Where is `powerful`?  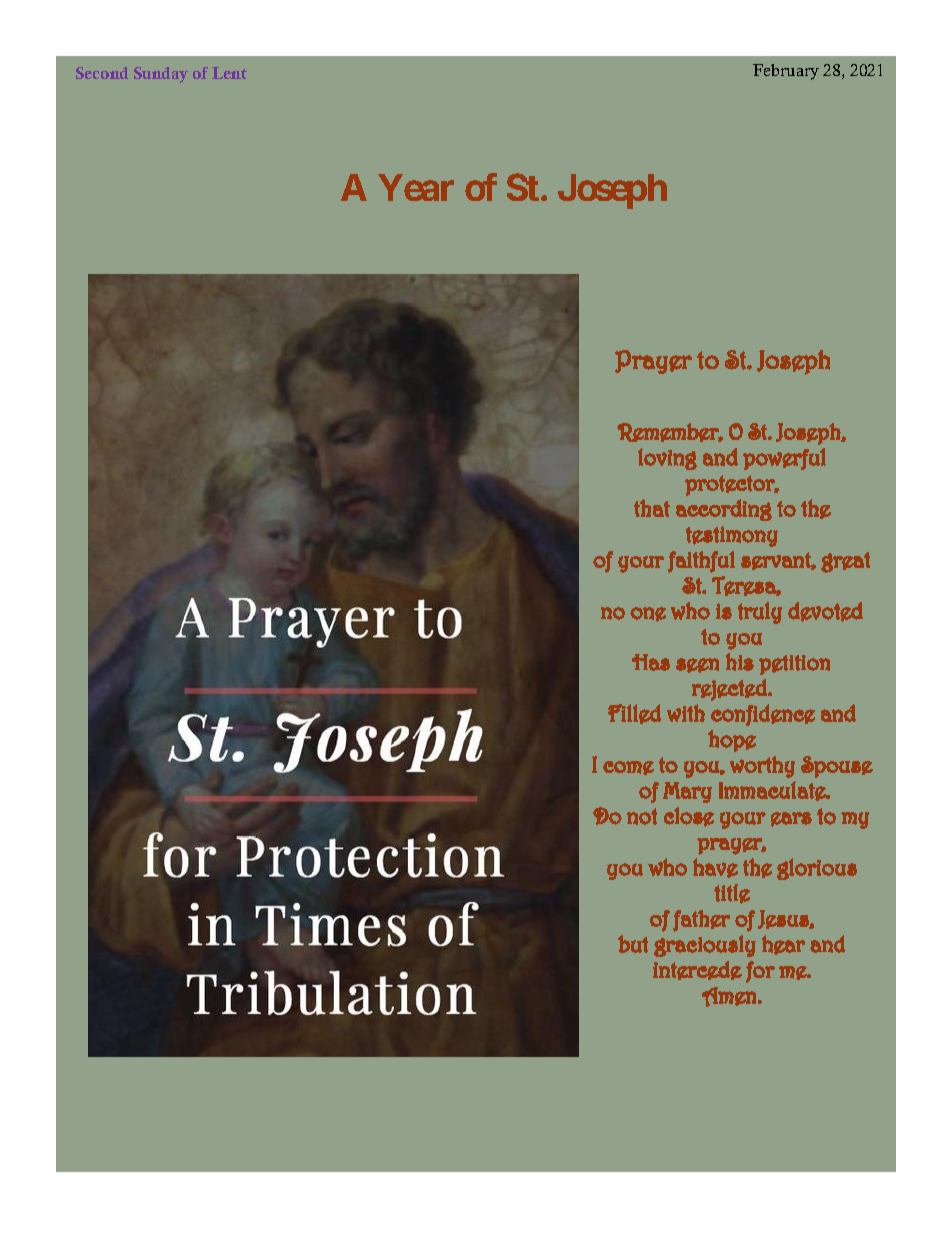
powerful is located at coordinates (784, 459).
